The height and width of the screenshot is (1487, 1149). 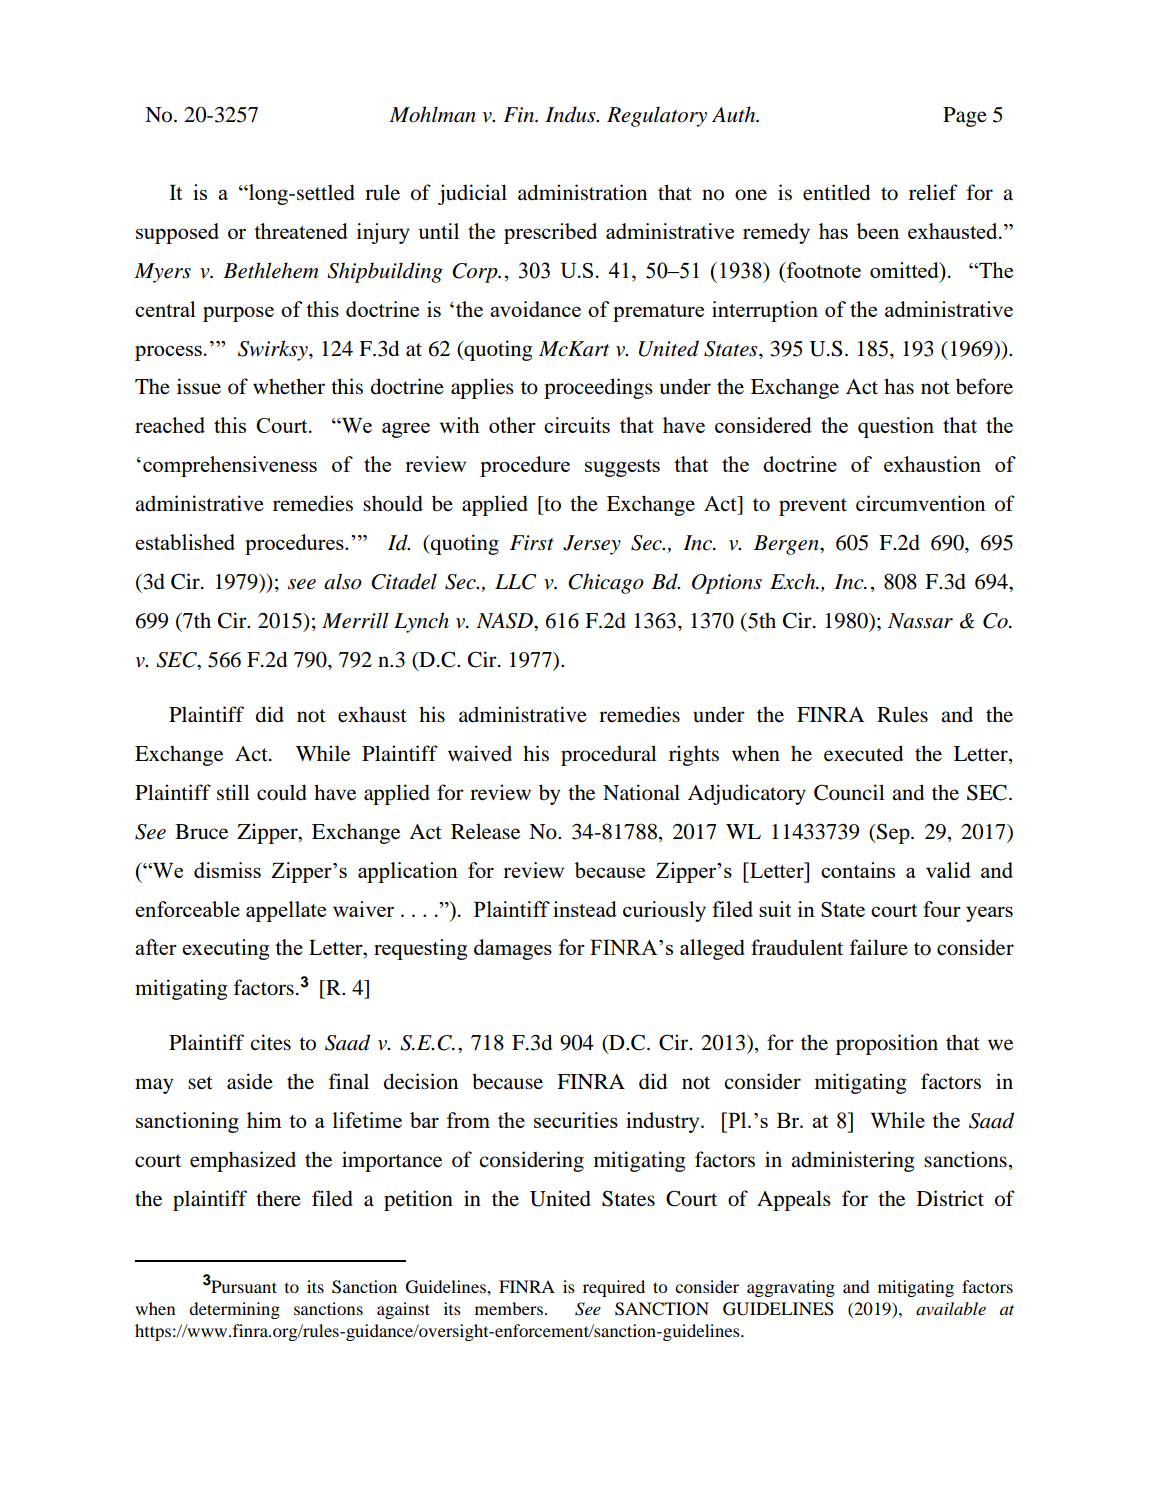 What do you see at coordinates (577, 425) in the screenshot?
I see `circuits` at bounding box center [577, 425].
